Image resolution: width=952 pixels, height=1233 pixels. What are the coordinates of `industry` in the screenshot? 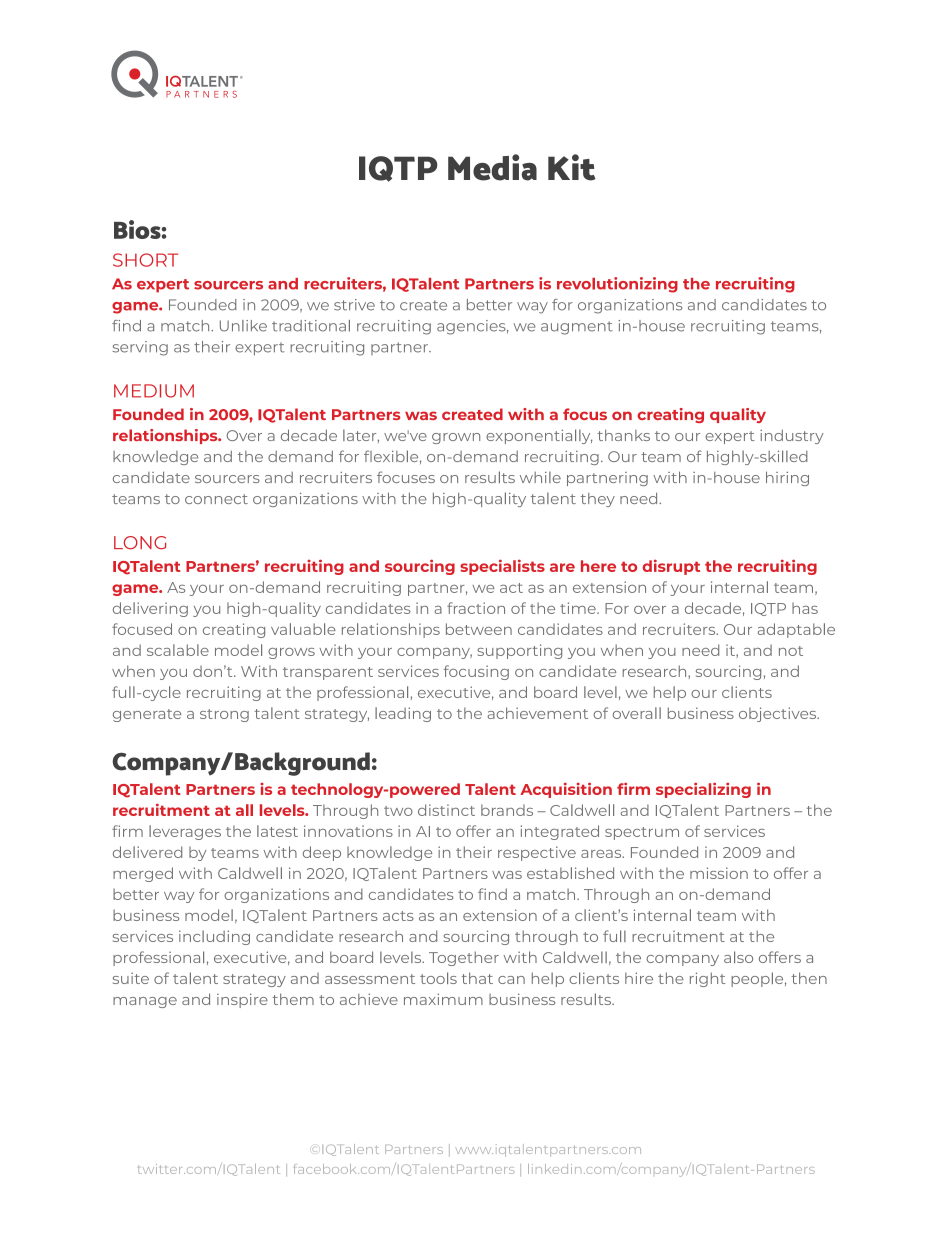 It's located at (792, 436).
